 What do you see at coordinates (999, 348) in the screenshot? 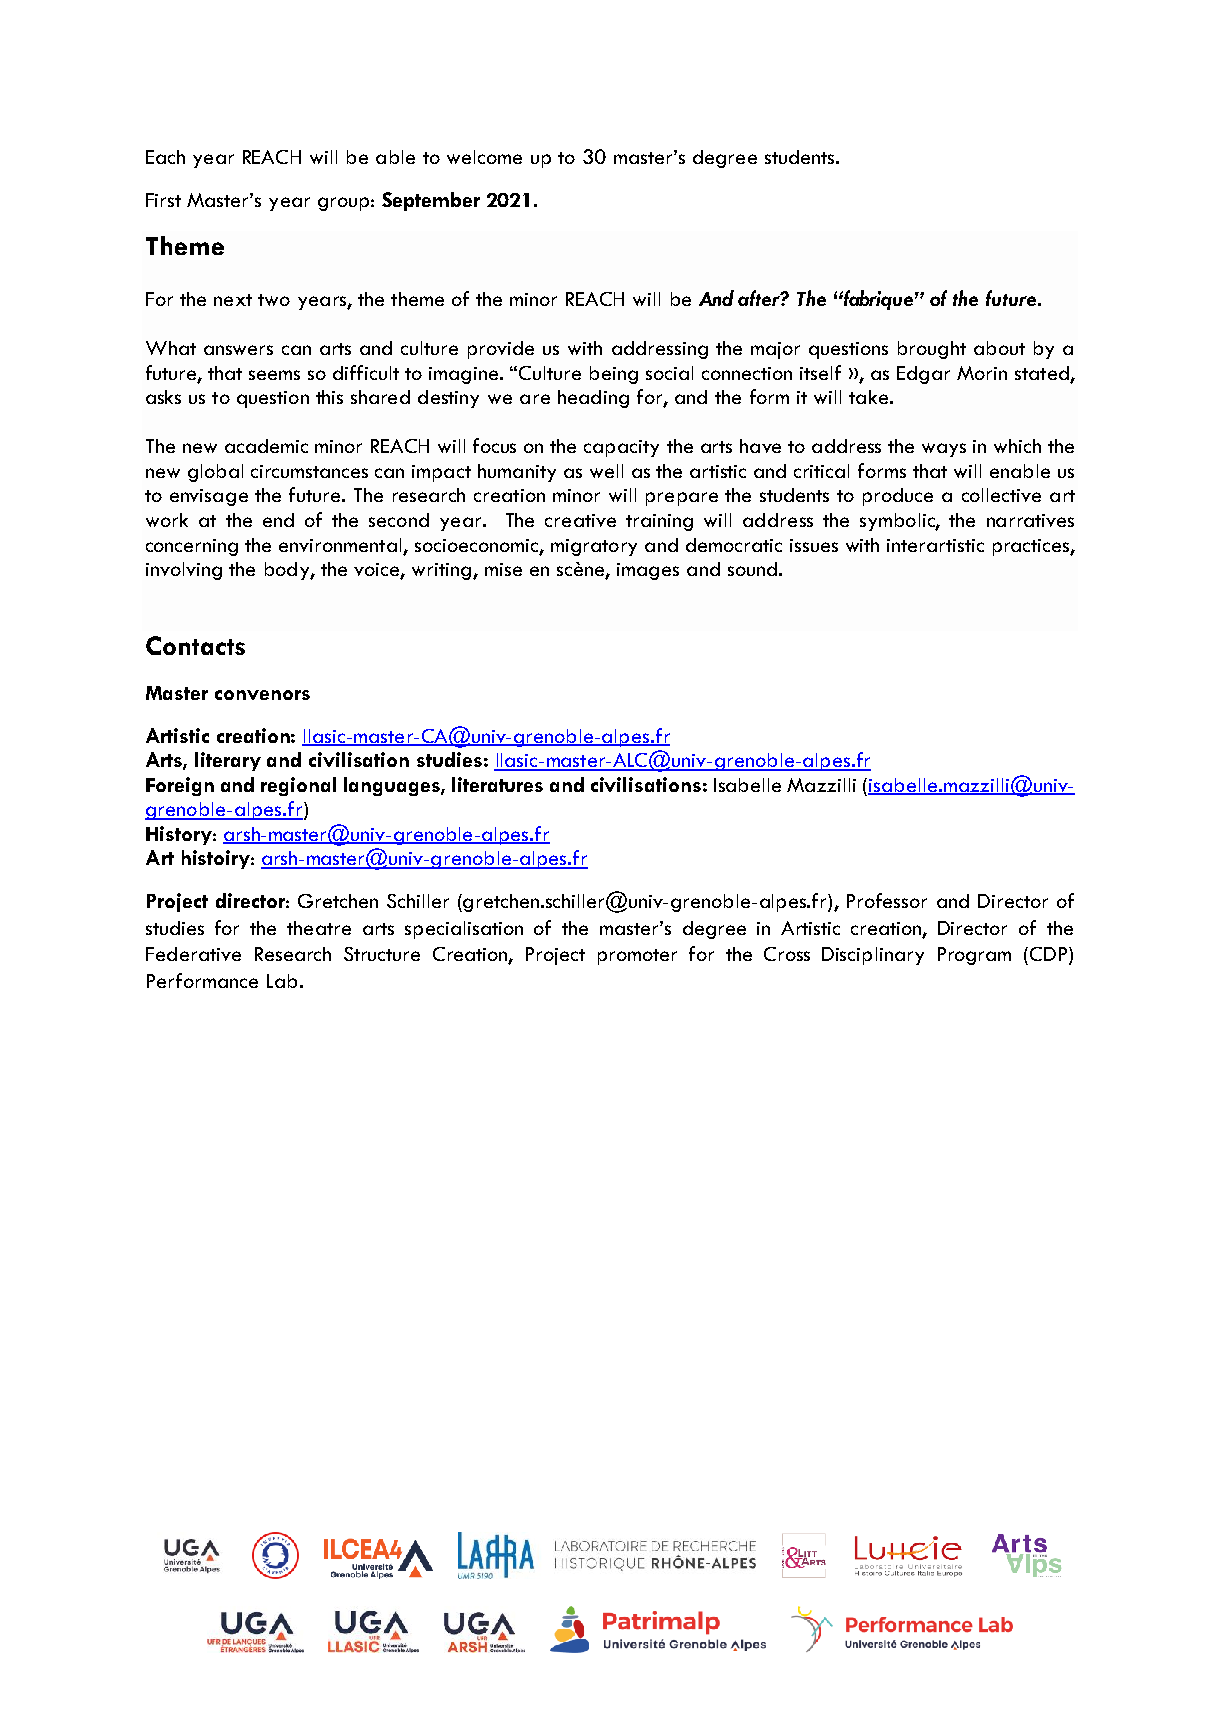
I see `about` at bounding box center [999, 348].
